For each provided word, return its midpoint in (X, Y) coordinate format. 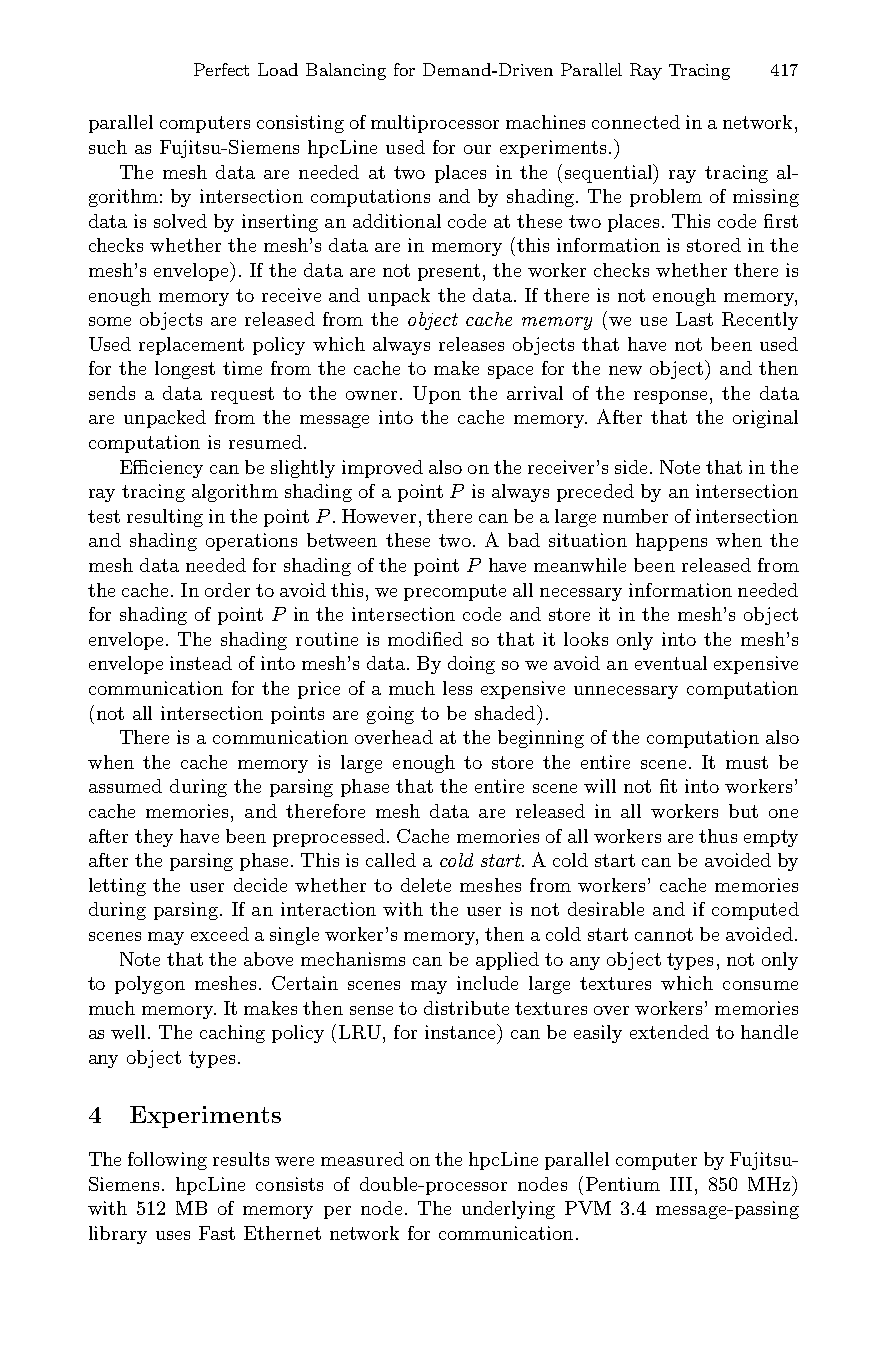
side (631, 467)
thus (718, 836)
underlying (508, 1210)
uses (173, 1235)
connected (636, 122)
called (391, 860)
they (154, 838)
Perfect (221, 69)
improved (382, 469)
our (477, 149)
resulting (165, 518)
